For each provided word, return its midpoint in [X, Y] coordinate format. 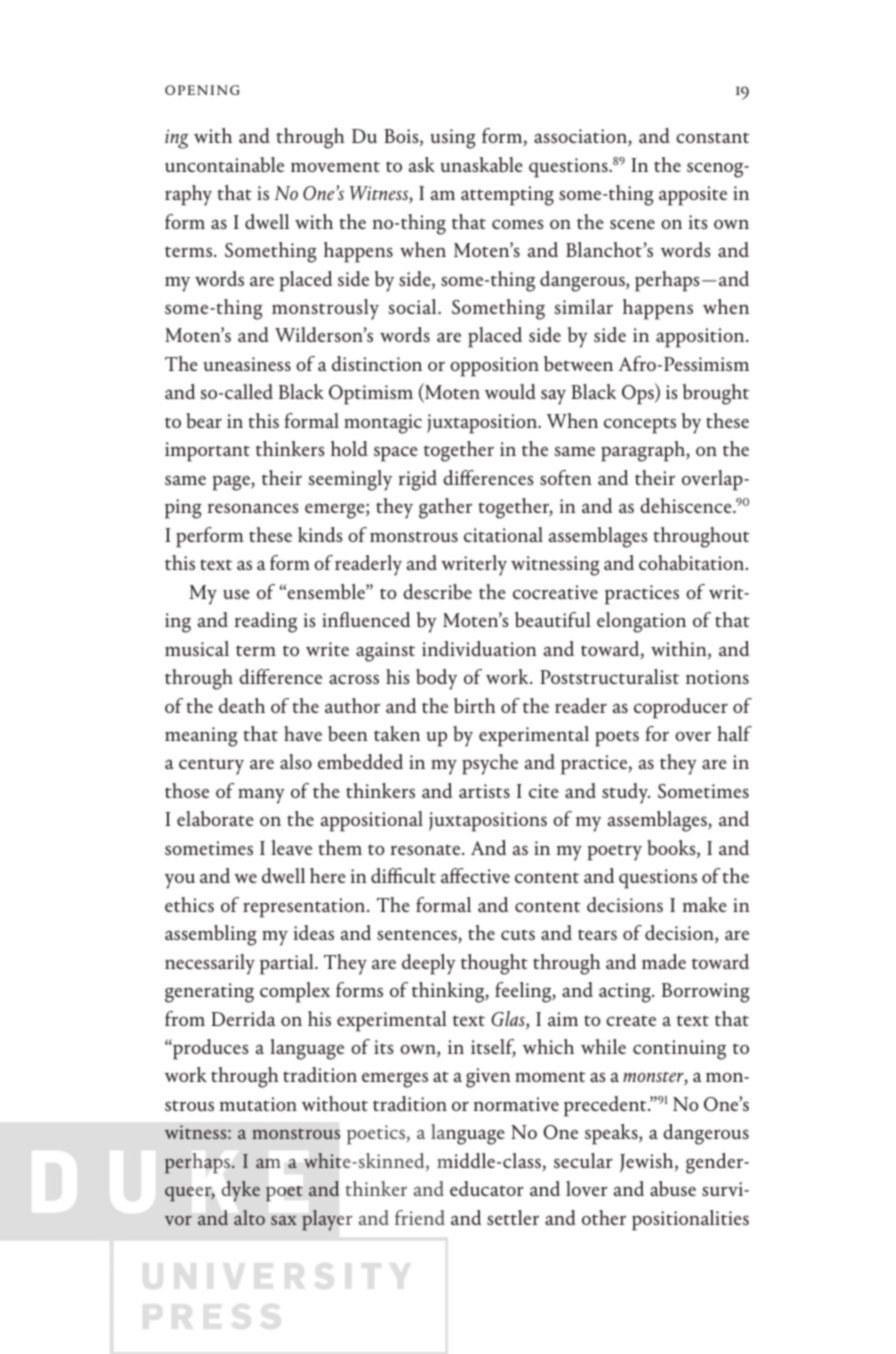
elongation [641, 622]
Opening [202, 90]
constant [713, 137]
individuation [479, 649]
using [453, 139]
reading [266, 622]
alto [249, 1217]
